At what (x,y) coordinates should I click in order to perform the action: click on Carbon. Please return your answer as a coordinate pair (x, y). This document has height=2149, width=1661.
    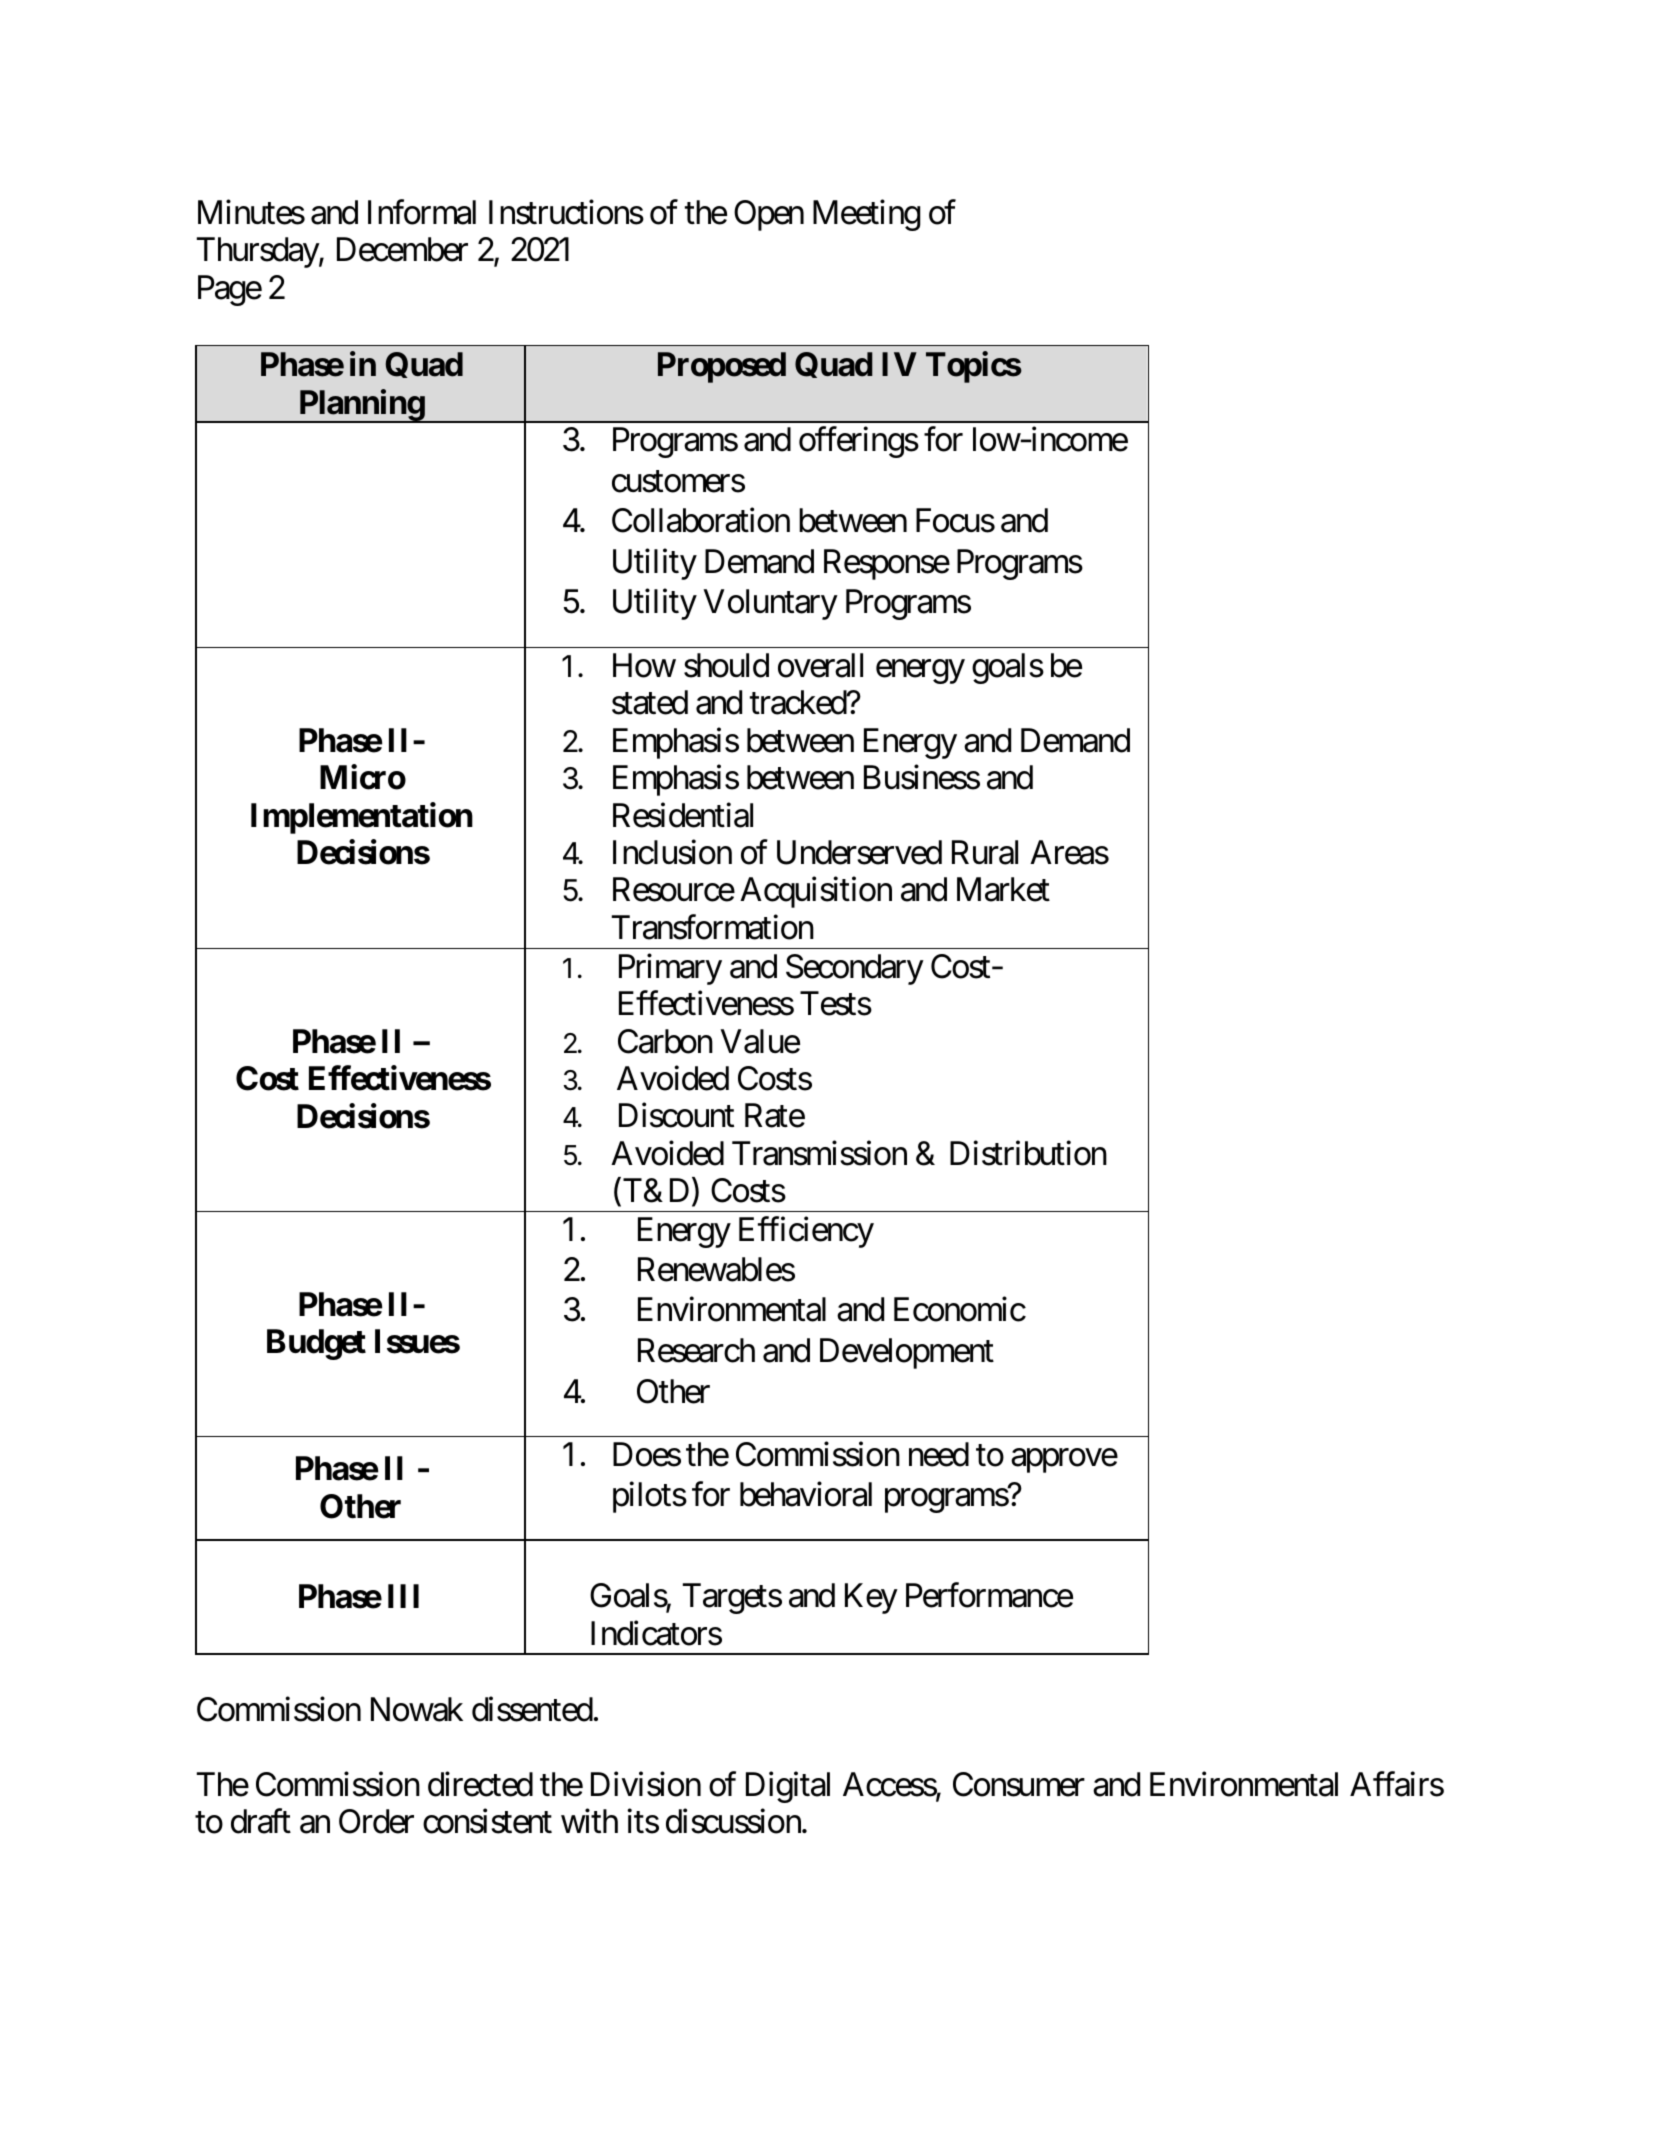
    Looking at the image, I should click on (665, 1041).
